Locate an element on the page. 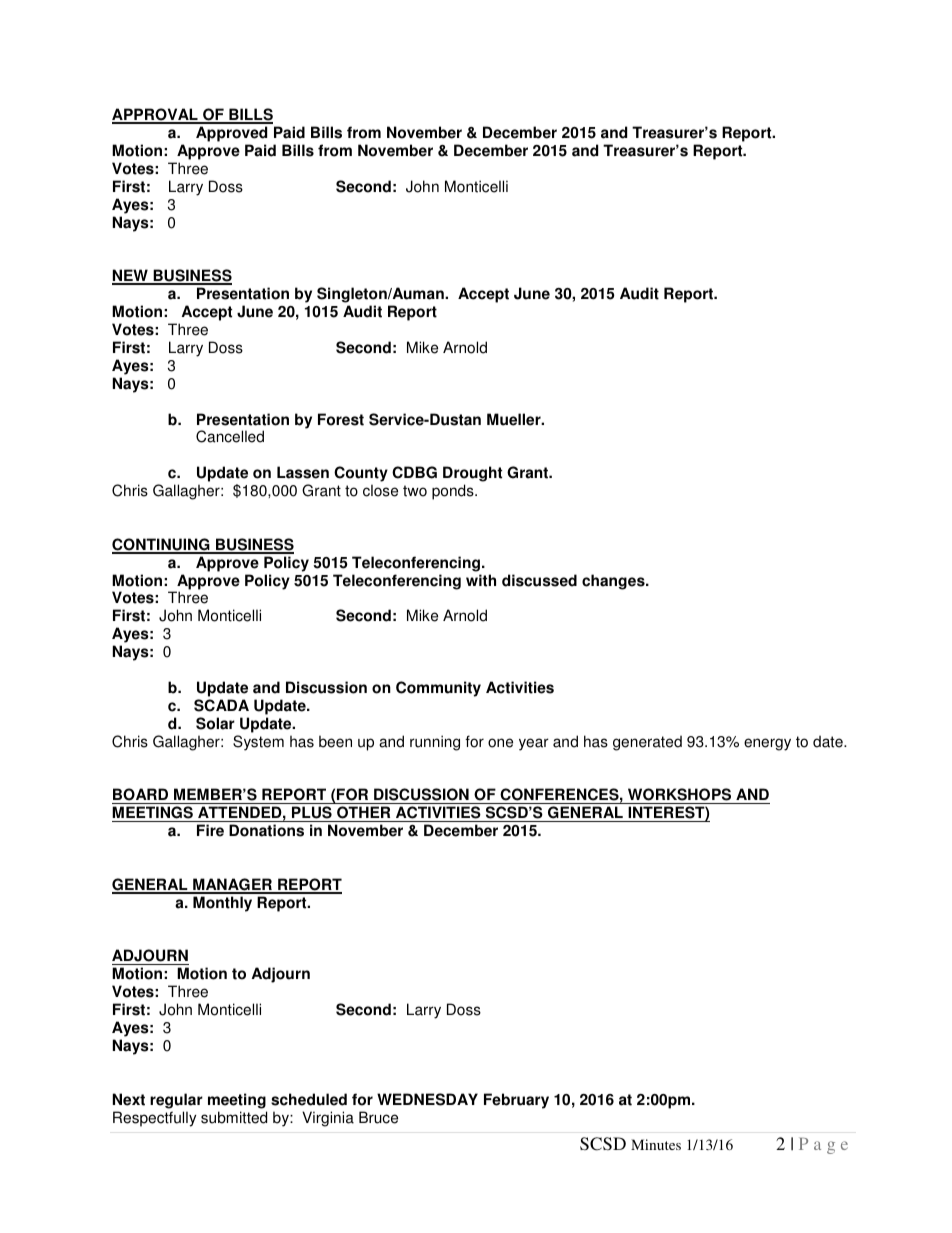 This document has height=1233, width=952. Forest is located at coordinates (341, 419).
